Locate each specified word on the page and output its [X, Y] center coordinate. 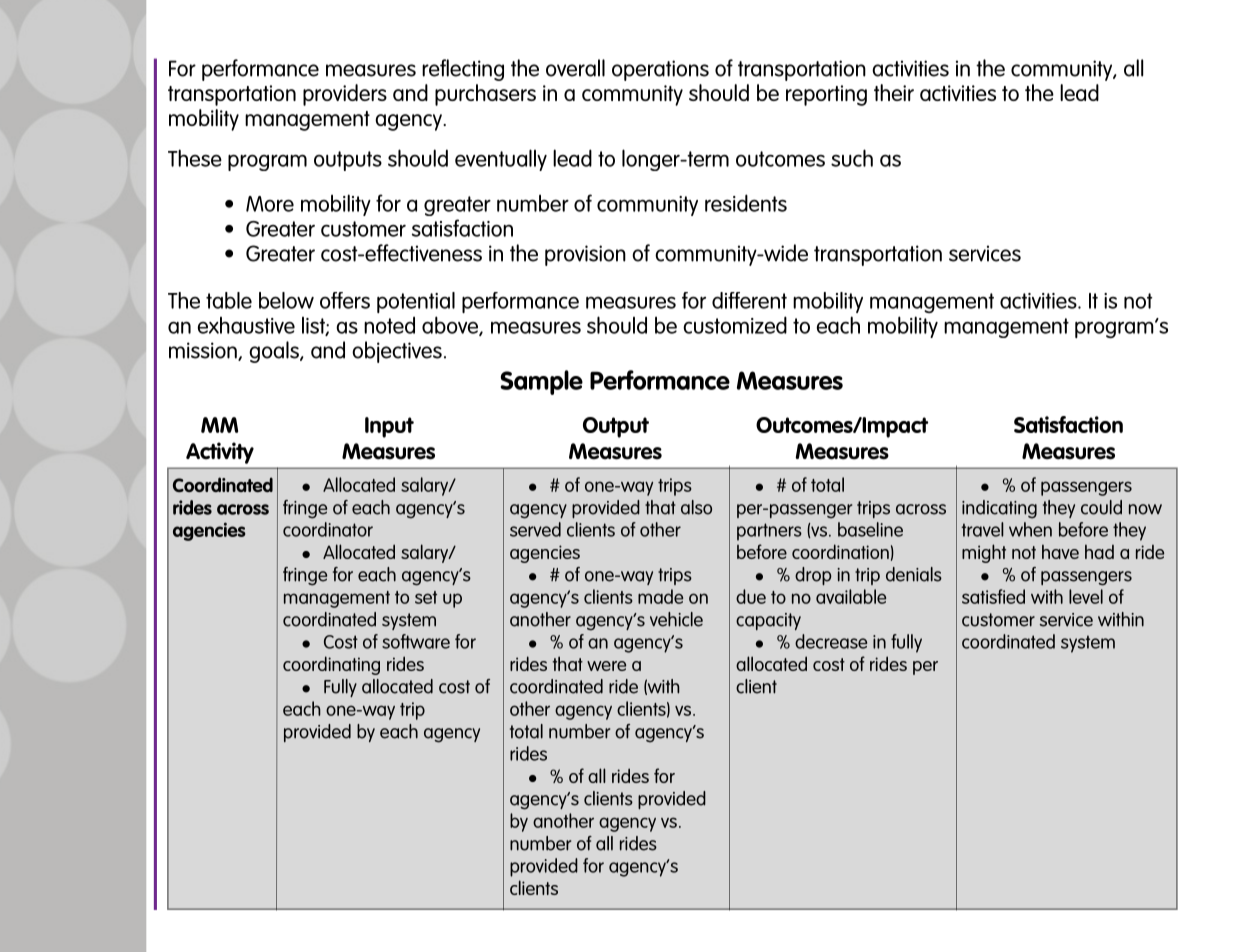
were [606, 666]
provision [585, 255]
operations [660, 70]
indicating [999, 509]
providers [345, 95]
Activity [220, 453]
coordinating [331, 665]
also [696, 507]
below [286, 300]
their [894, 92]
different [749, 300]
